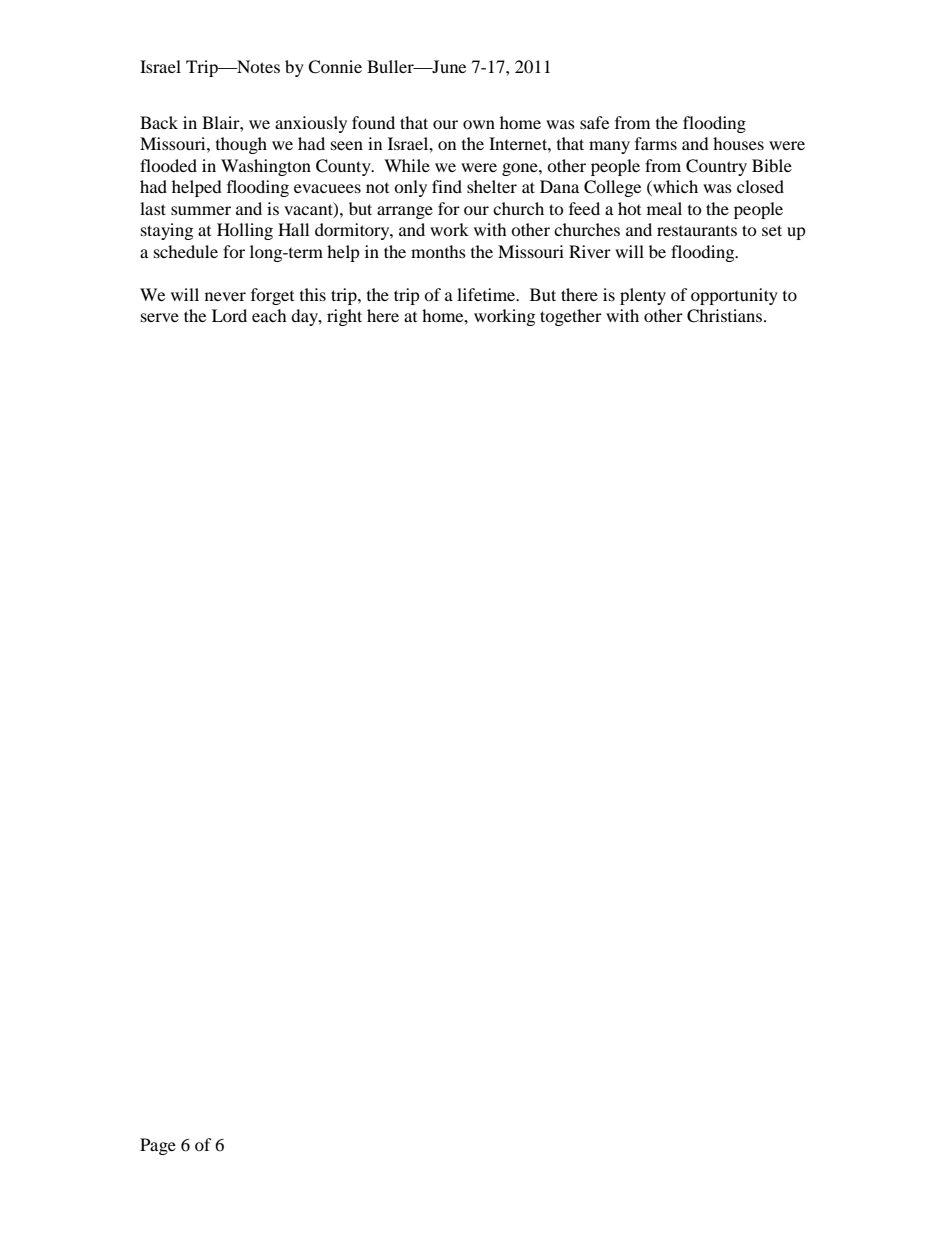  Describe the element at coordinates (738, 143) in the screenshot. I see `houses` at that location.
